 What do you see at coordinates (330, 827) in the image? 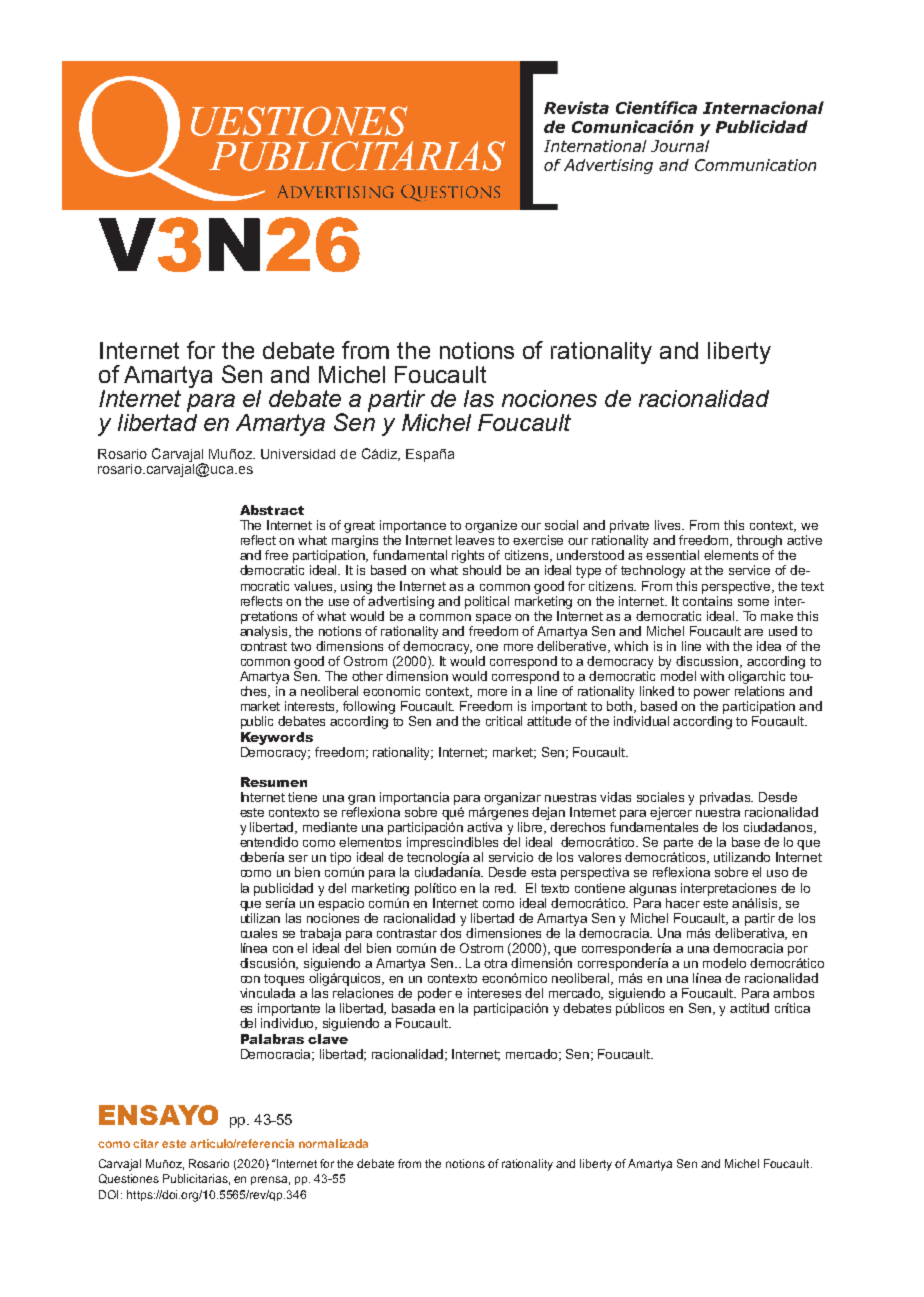
I see `mediante` at bounding box center [330, 827].
